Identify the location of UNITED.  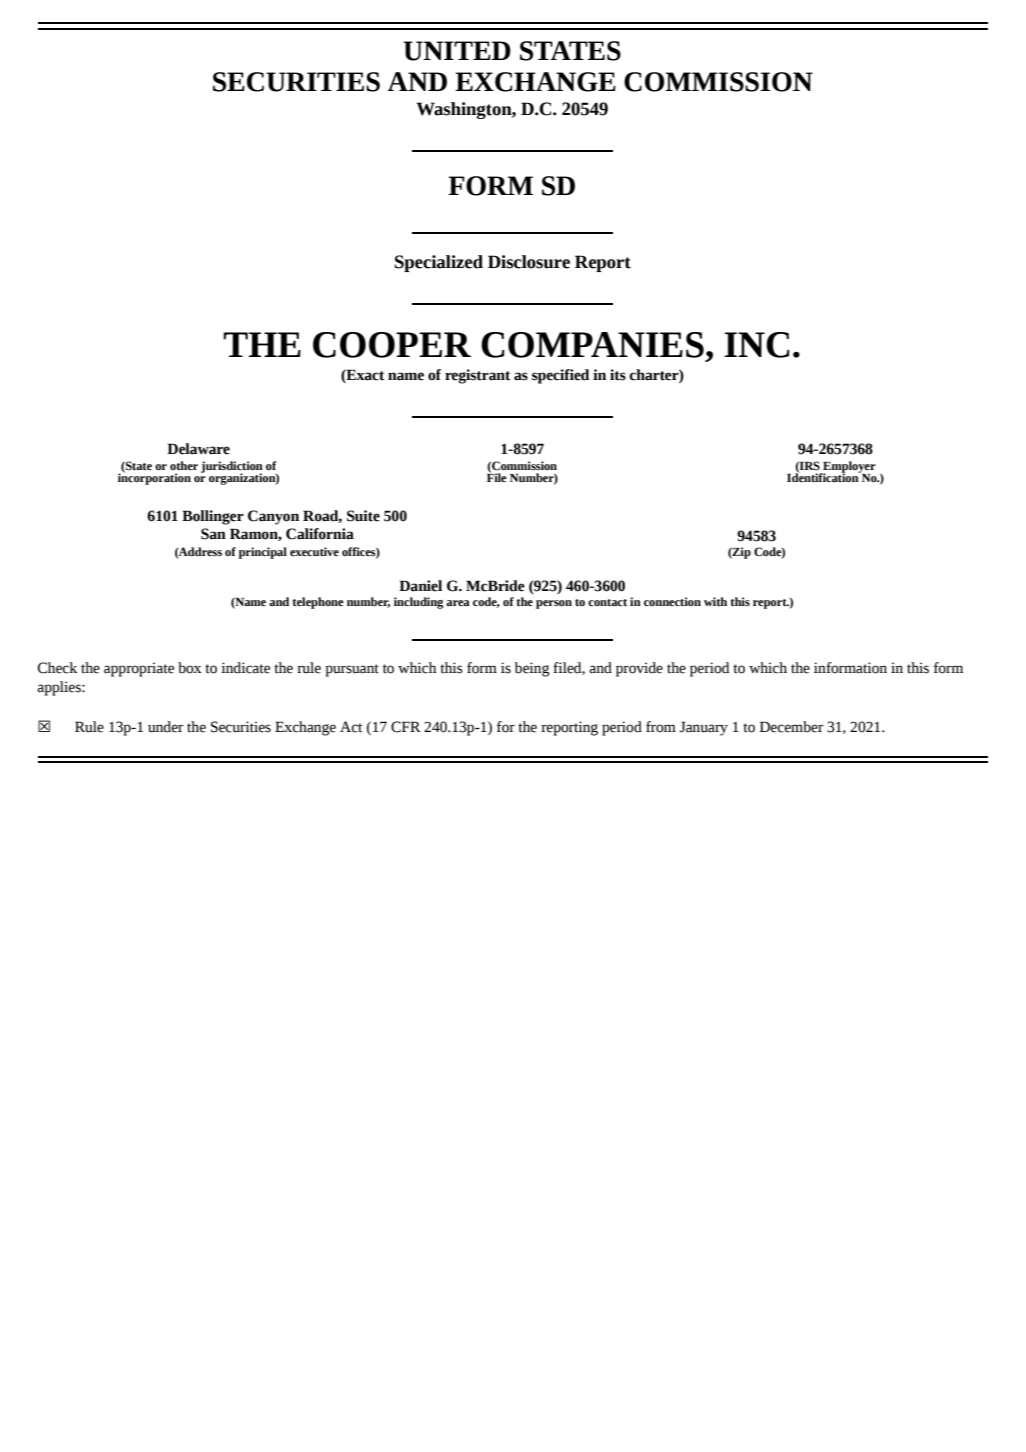
(457, 51).
